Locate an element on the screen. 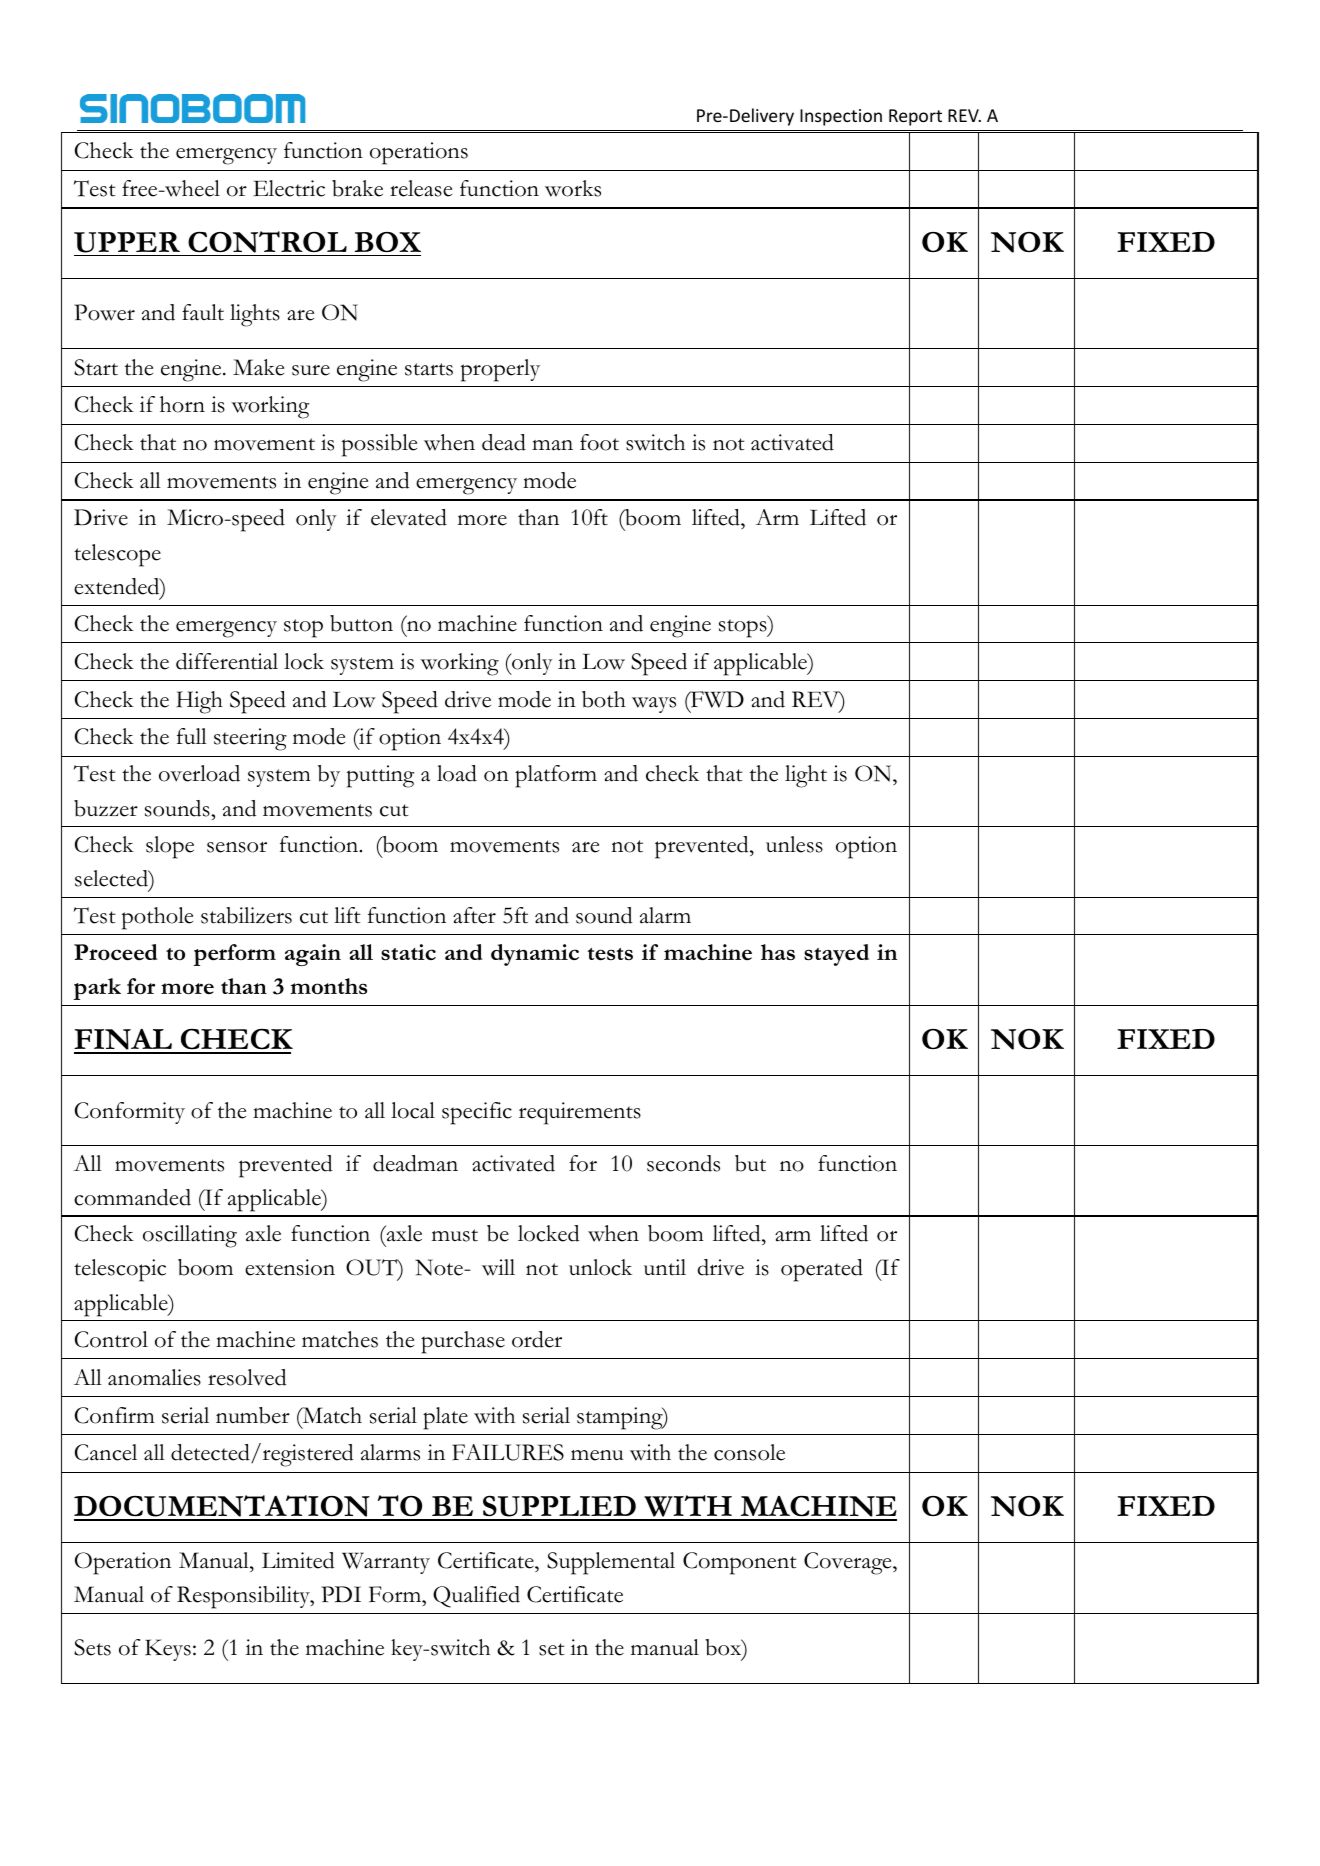 Image resolution: width=1320 pixels, height=1866 pixels. FWD is located at coordinates (716, 699).
